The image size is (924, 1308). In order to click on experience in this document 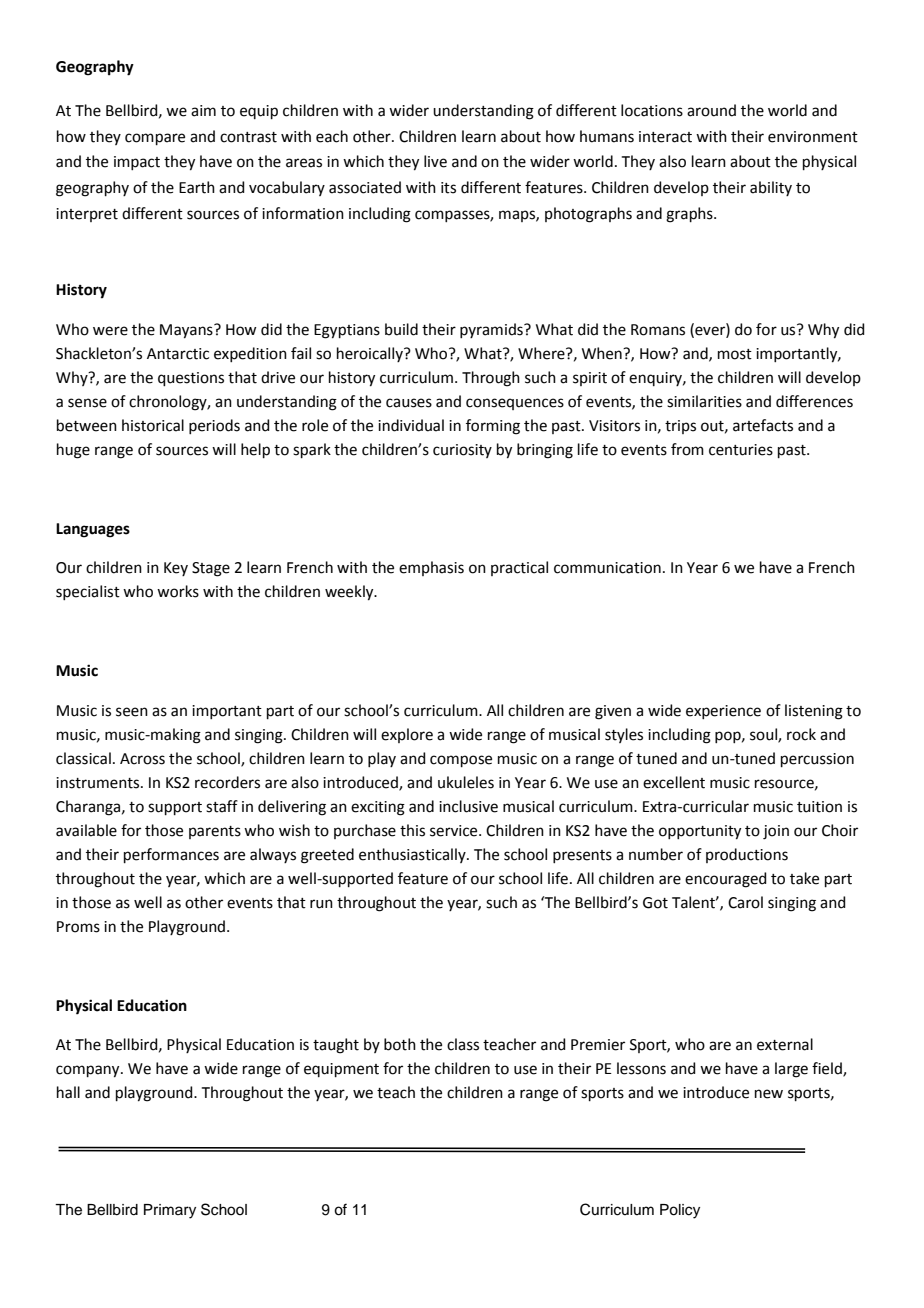, I will do `click(723, 712)`.
